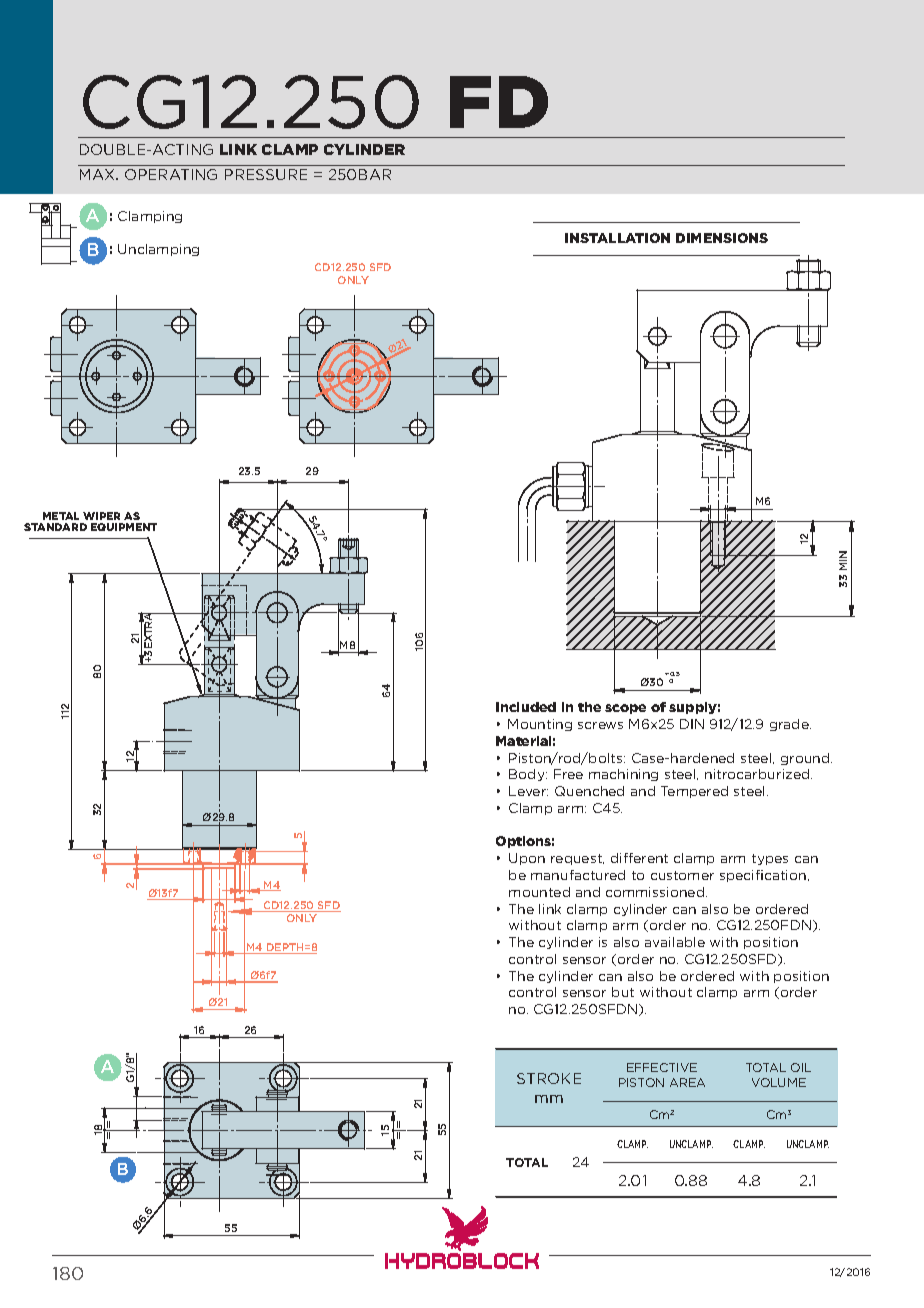 Image resolution: width=924 pixels, height=1308 pixels. What do you see at coordinates (722, 238) in the page?
I see `dimensions` at bounding box center [722, 238].
